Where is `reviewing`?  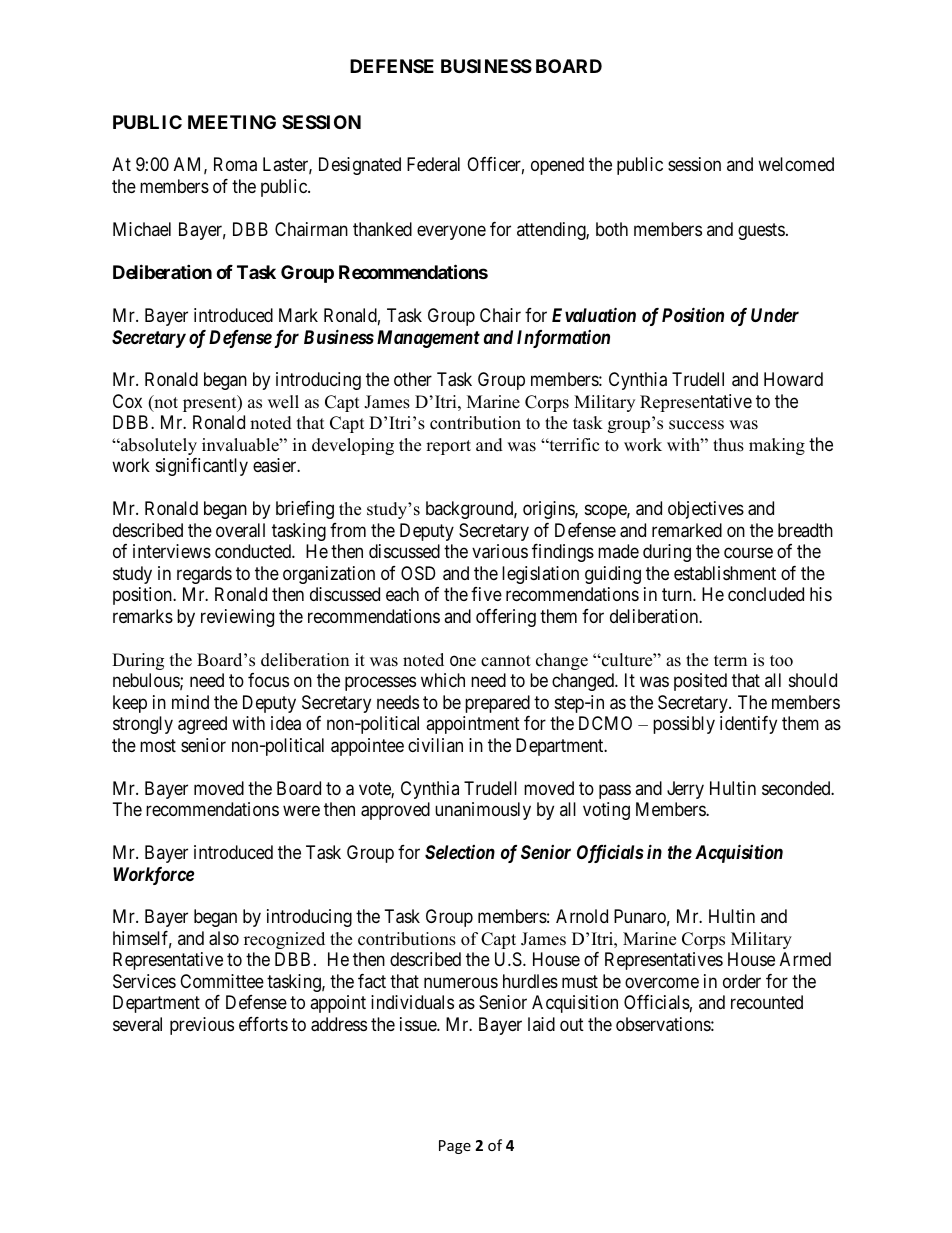
reviewing is located at coordinates (237, 618).
